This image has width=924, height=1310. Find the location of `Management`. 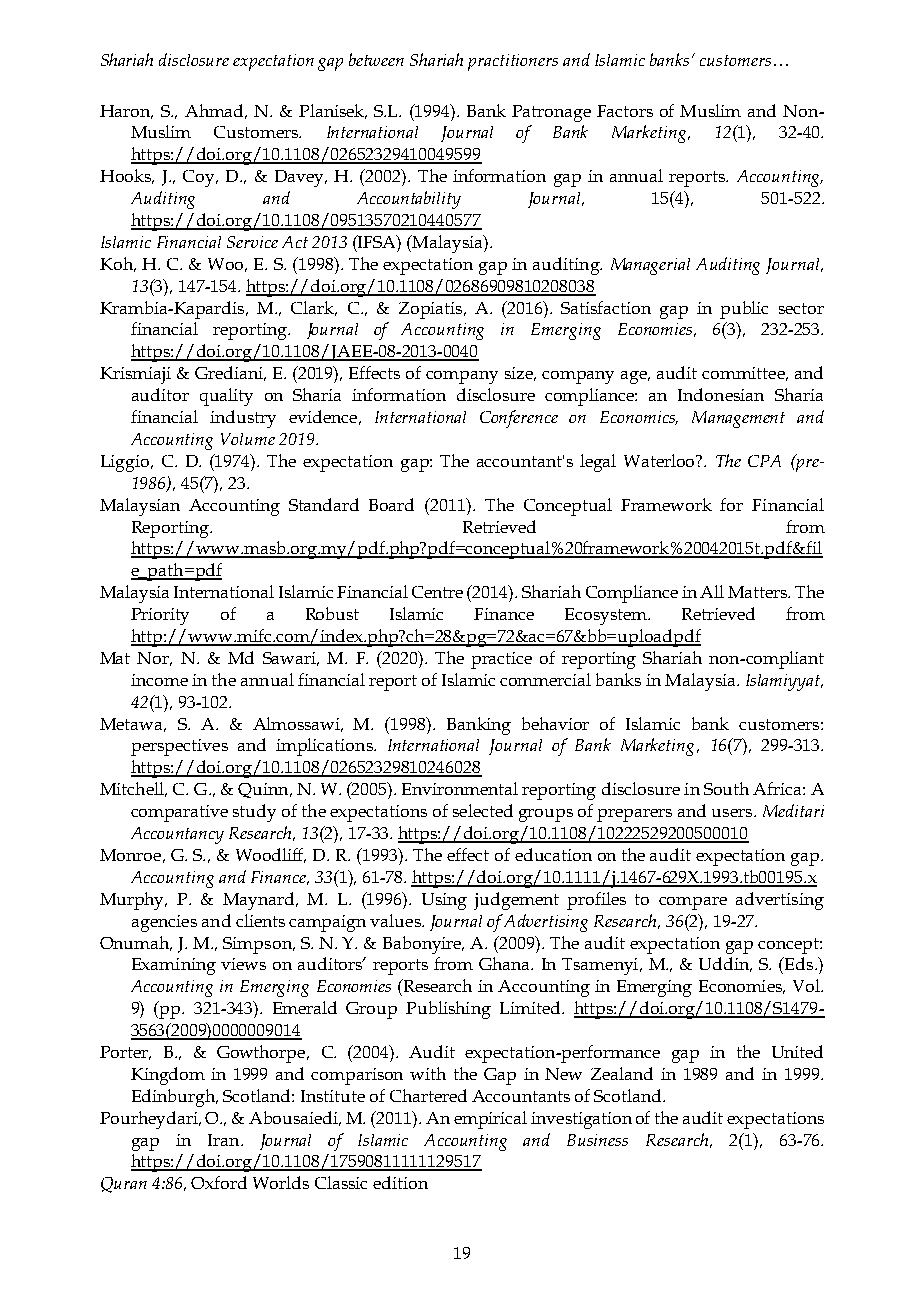

Management is located at coordinates (738, 419).
